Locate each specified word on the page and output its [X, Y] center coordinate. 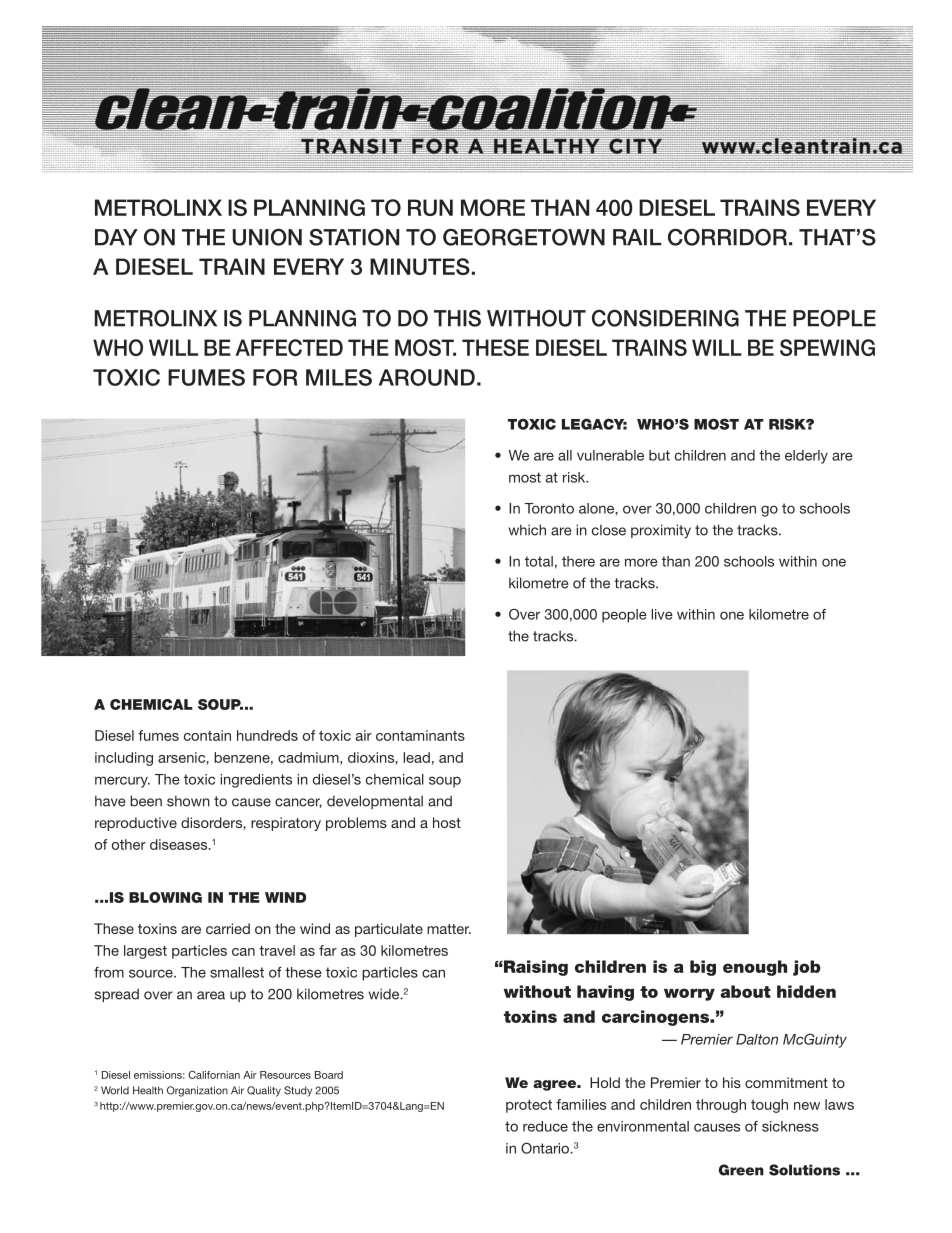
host [447, 822]
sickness [790, 1126]
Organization [197, 1091]
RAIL [637, 237]
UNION [267, 237]
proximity [661, 531]
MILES [339, 377]
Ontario [546, 1148]
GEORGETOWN [524, 237]
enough [755, 968]
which [527, 530]
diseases [180, 844]
